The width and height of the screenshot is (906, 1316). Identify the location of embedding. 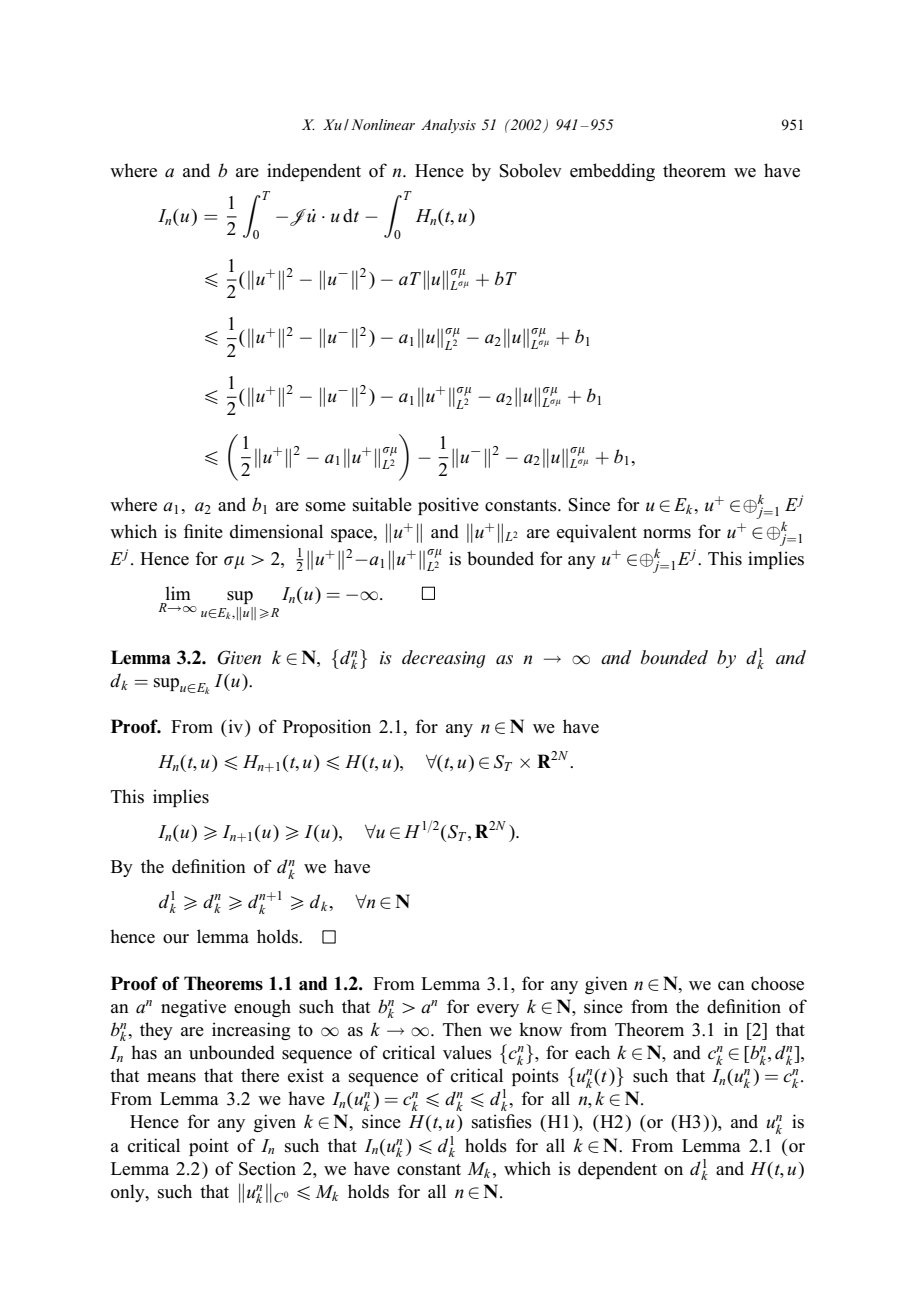
(612, 172).
